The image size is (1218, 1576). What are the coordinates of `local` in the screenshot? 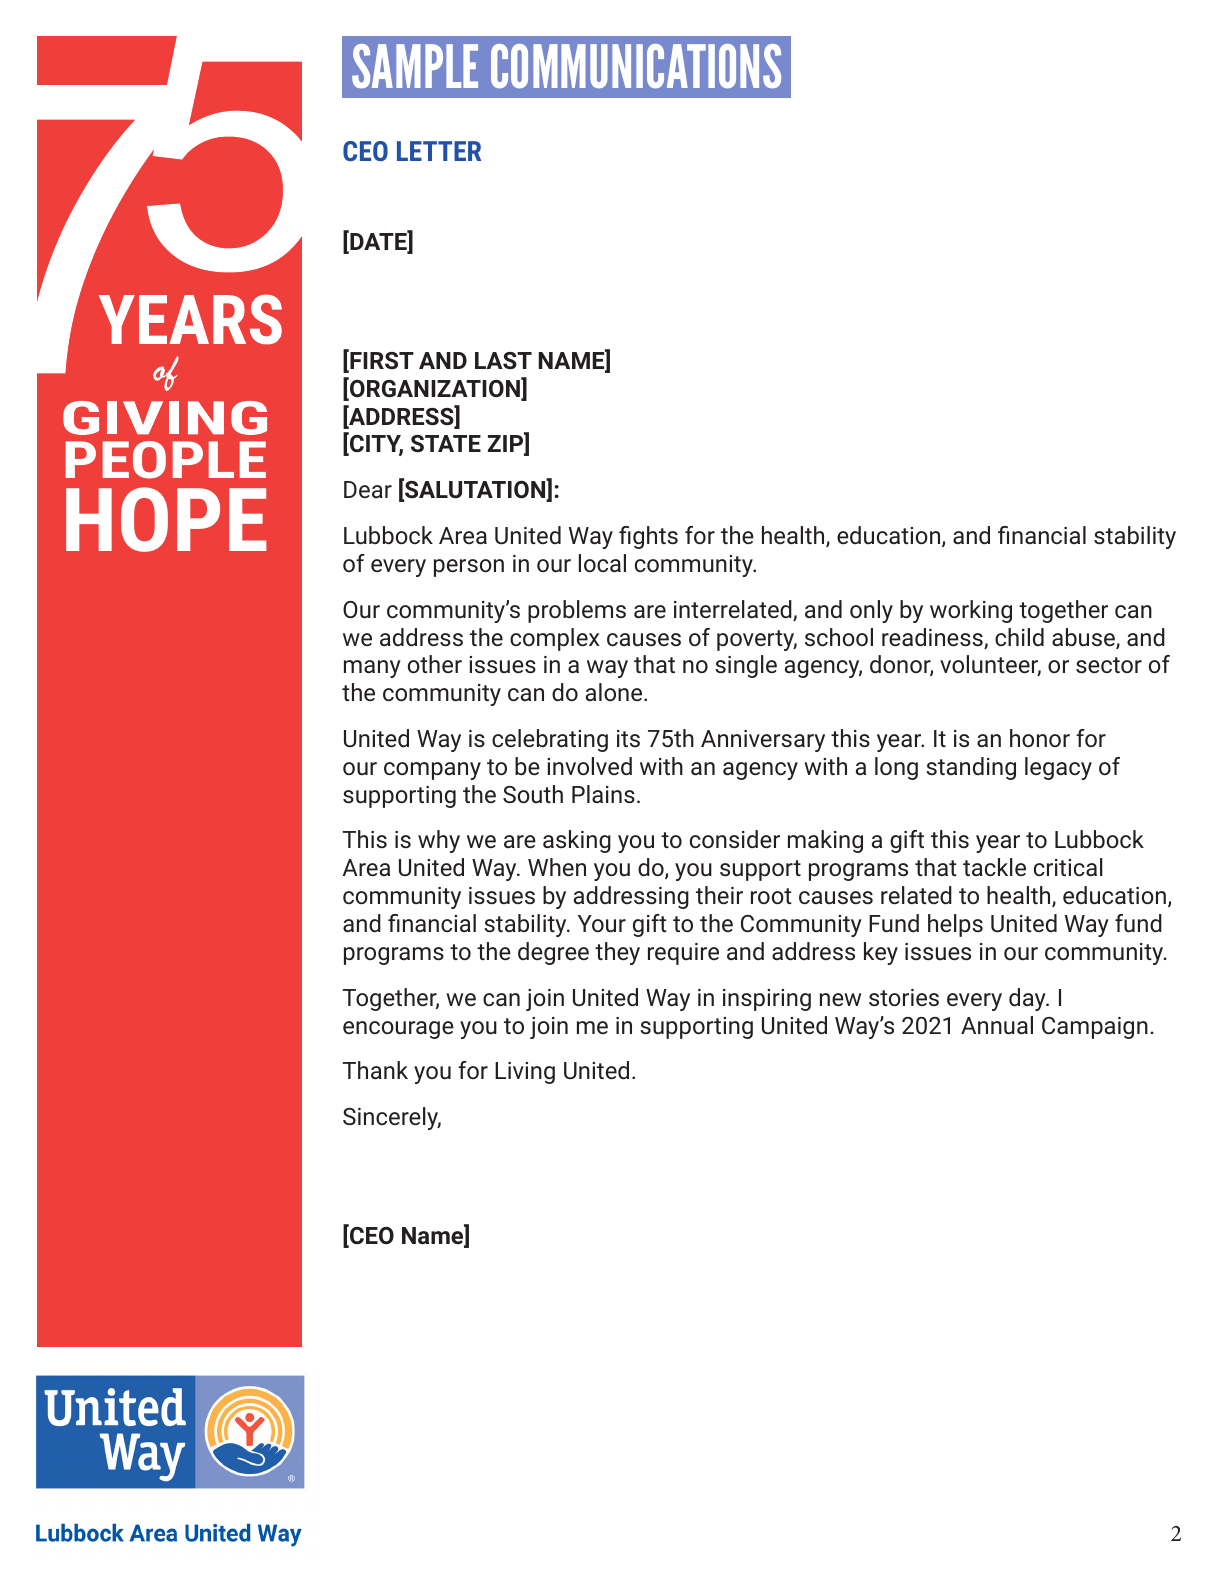 It's located at (602, 563).
